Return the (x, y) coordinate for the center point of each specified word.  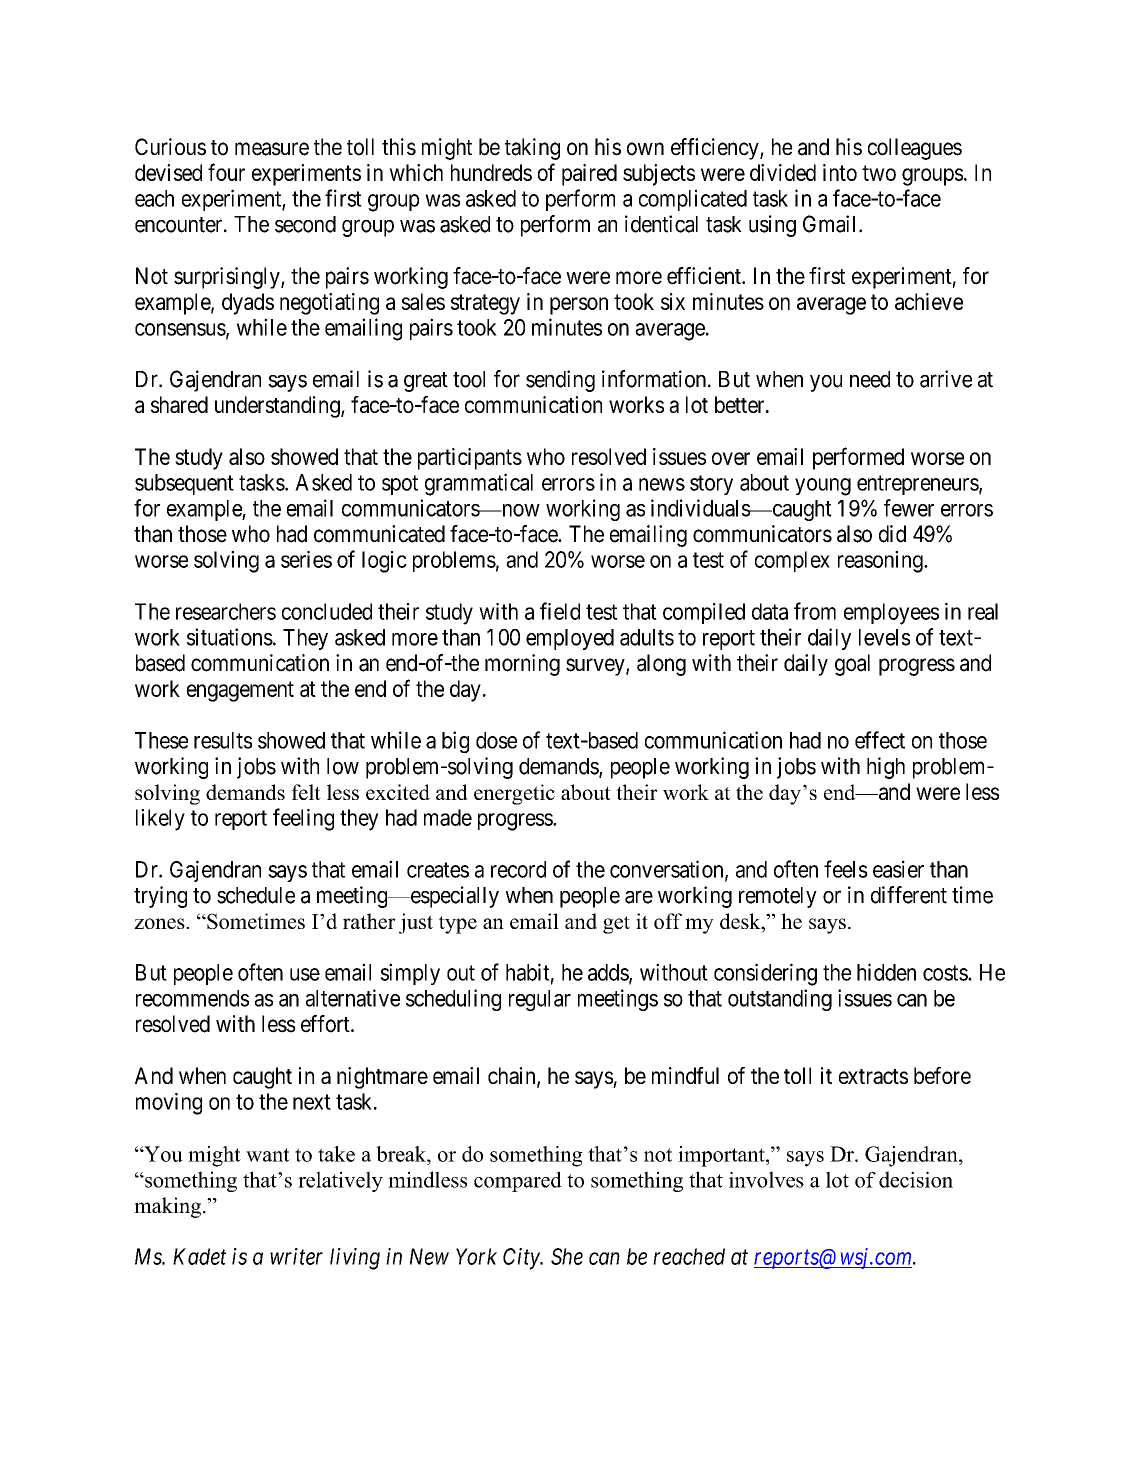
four (226, 172)
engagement (240, 691)
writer (296, 1256)
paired (589, 175)
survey (596, 667)
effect (880, 740)
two (879, 173)
